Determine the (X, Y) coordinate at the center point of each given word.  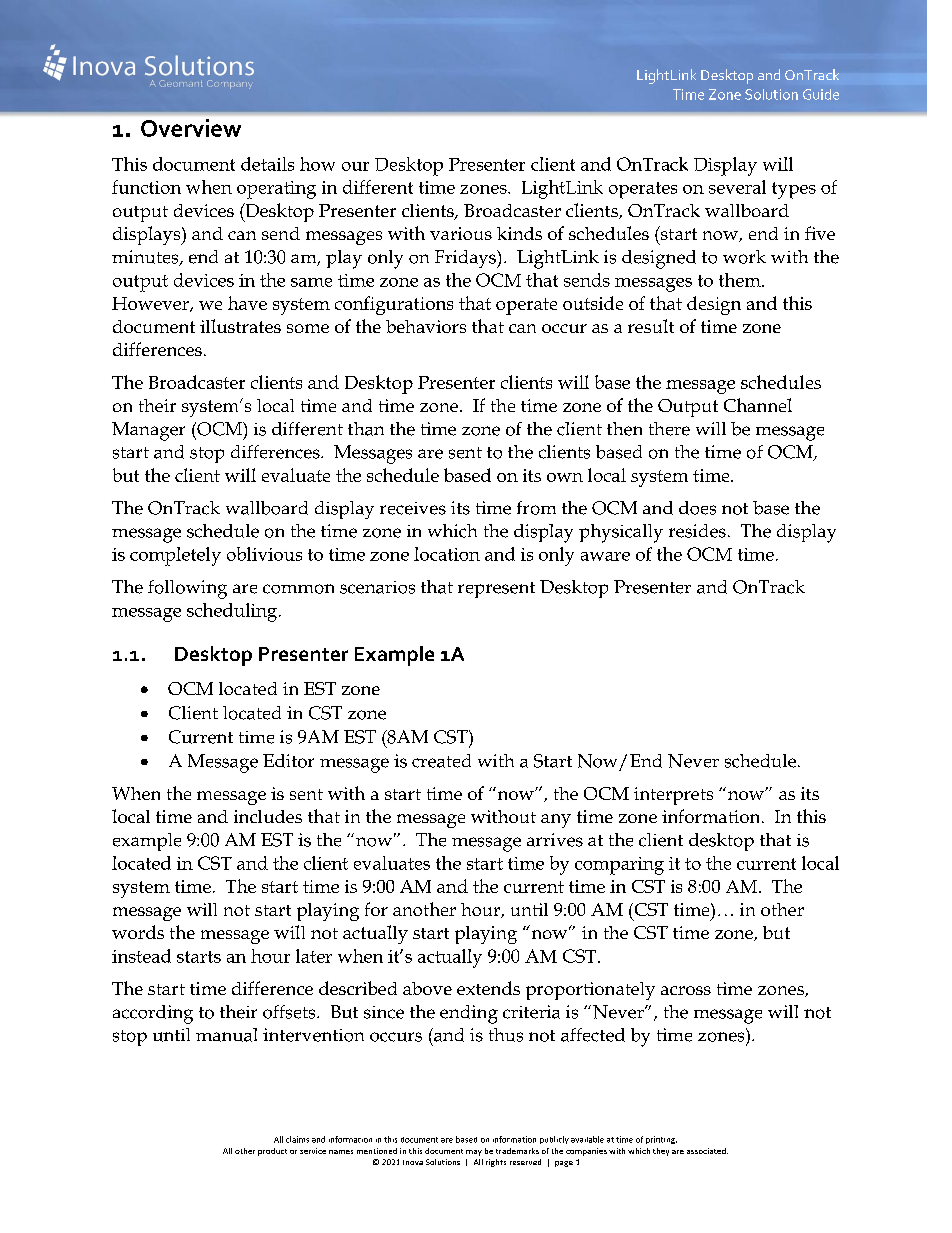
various (461, 233)
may (474, 1153)
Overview (191, 128)
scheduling (233, 612)
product (272, 1152)
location (447, 554)
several (737, 187)
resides (697, 531)
